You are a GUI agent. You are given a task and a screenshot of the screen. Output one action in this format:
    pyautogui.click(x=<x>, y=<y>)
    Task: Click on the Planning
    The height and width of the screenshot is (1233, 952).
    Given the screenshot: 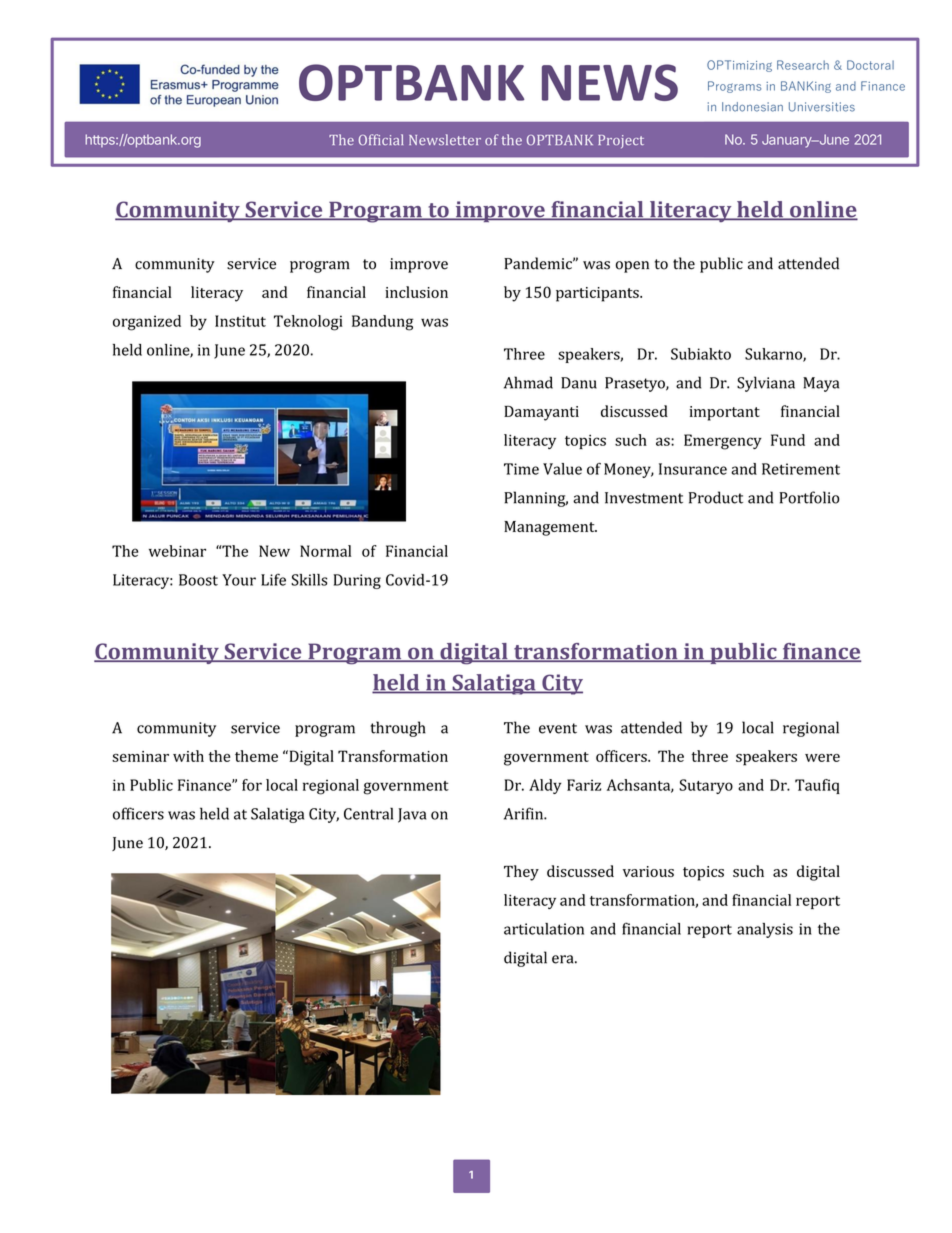 What is the action you would take?
    pyautogui.click(x=536, y=499)
